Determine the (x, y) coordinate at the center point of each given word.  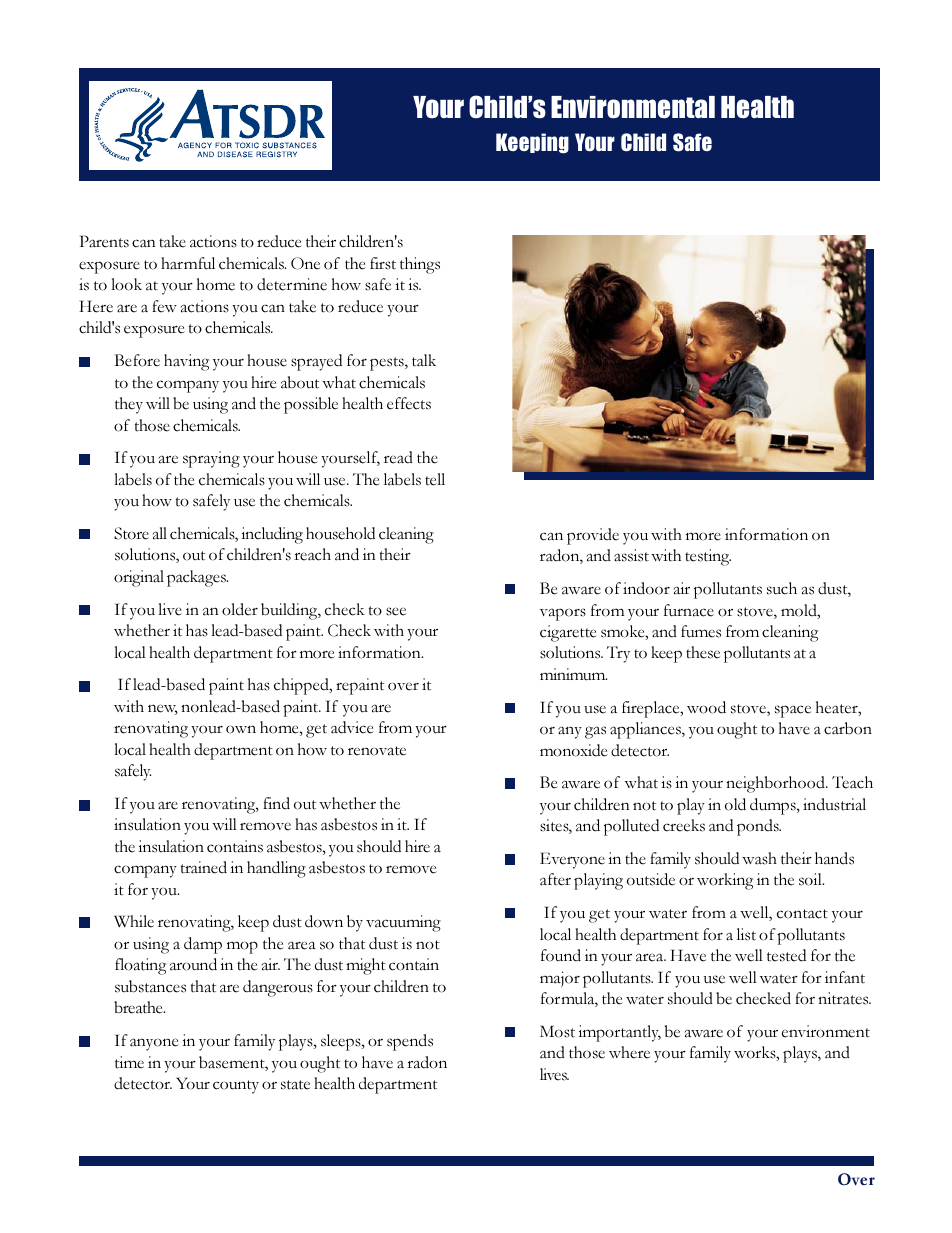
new (163, 709)
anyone (154, 1044)
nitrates (844, 998)
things (420, 265)
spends (410, 1042)
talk (424, 360)
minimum (573, 674)
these (703, 652)
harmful (188, 263)
